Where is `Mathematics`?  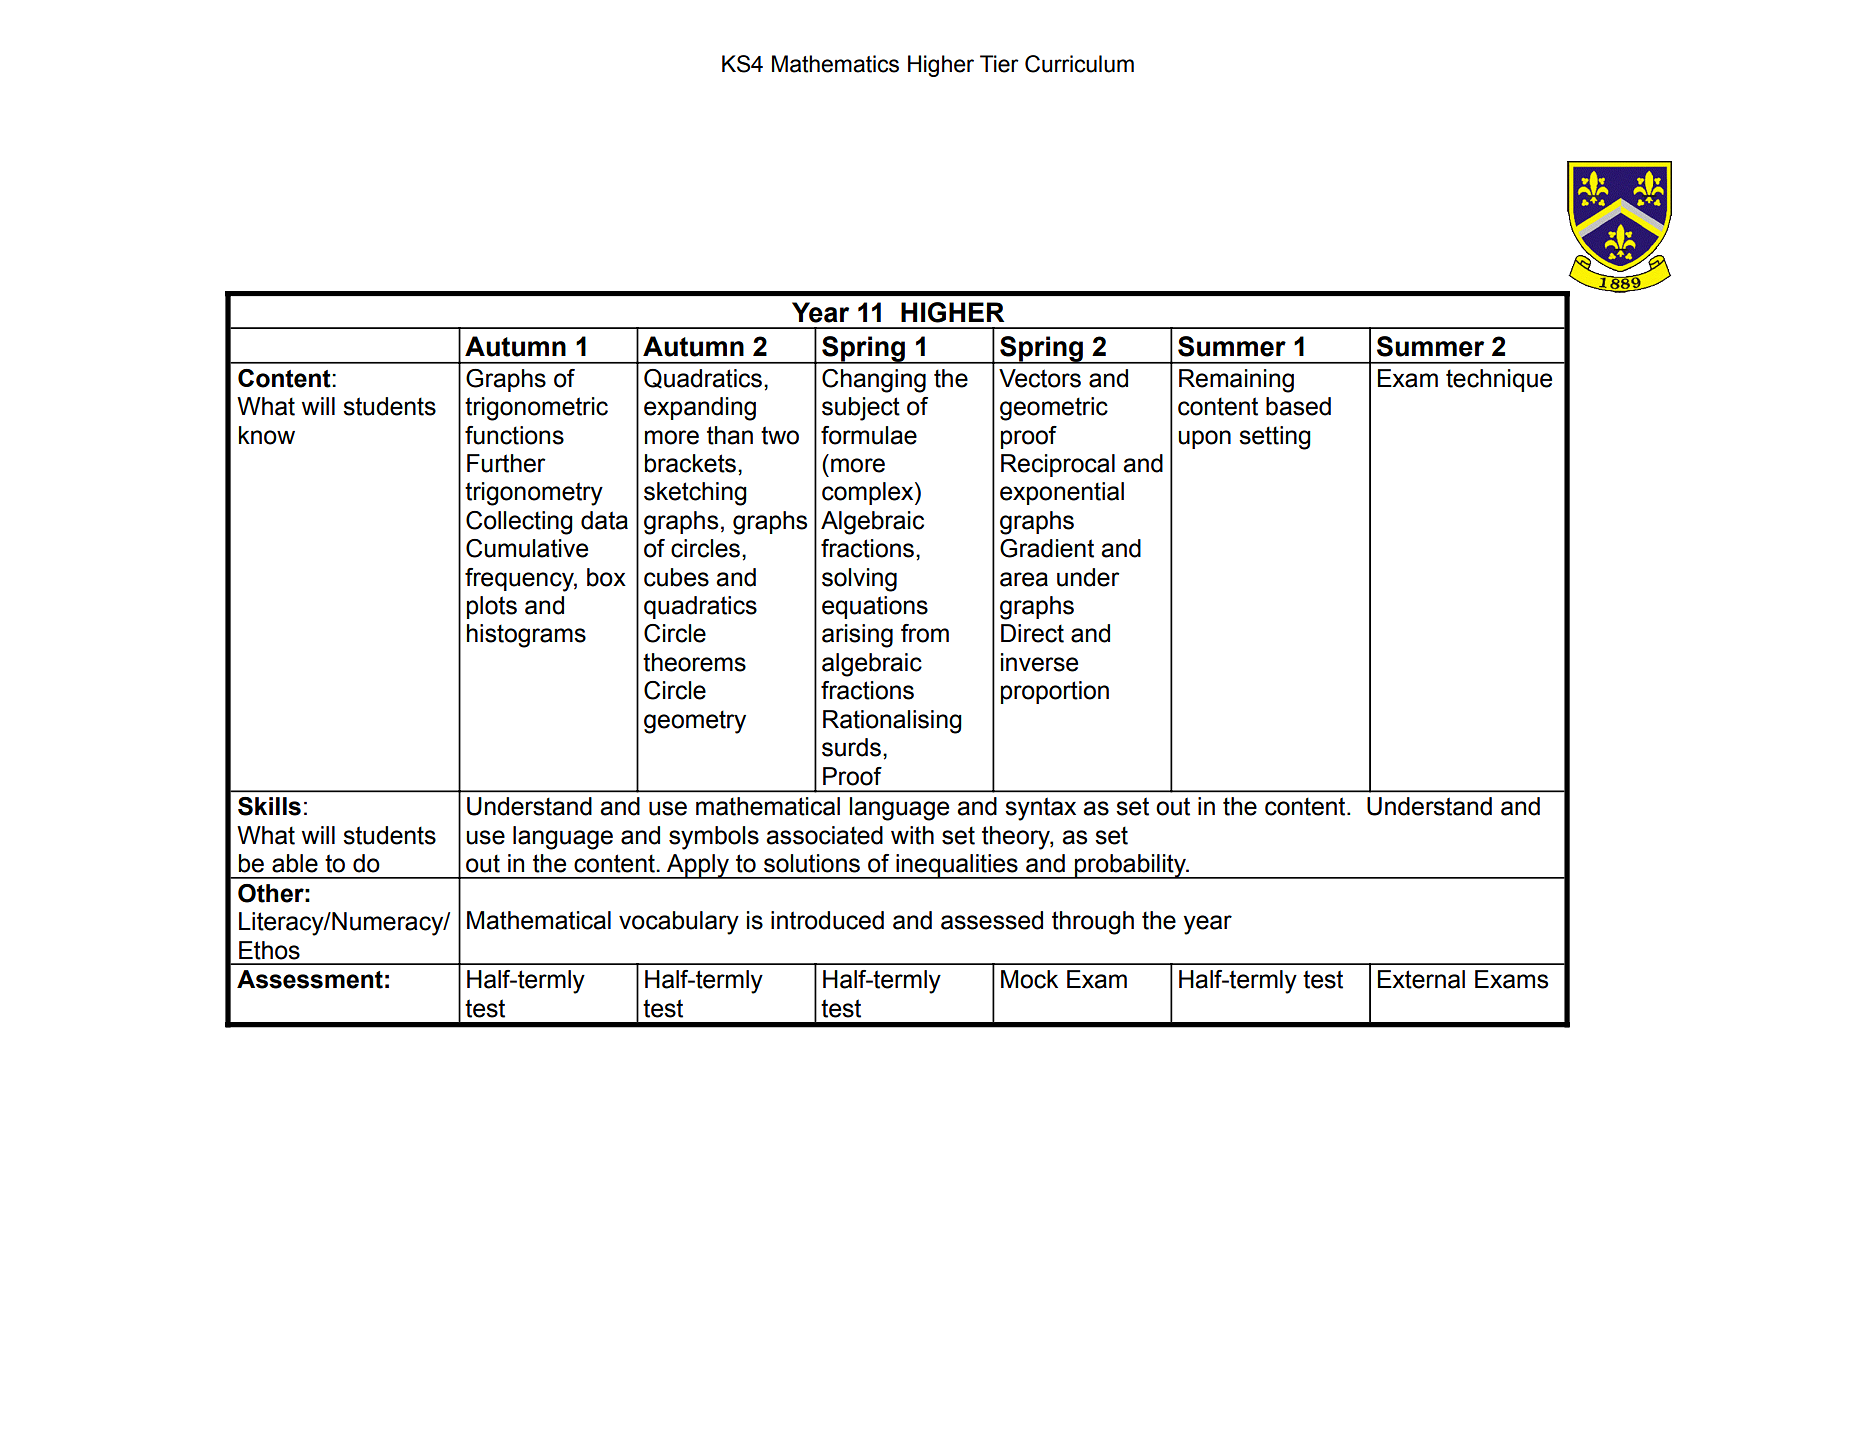
Mathematics is located at coordinates (835, 64).
